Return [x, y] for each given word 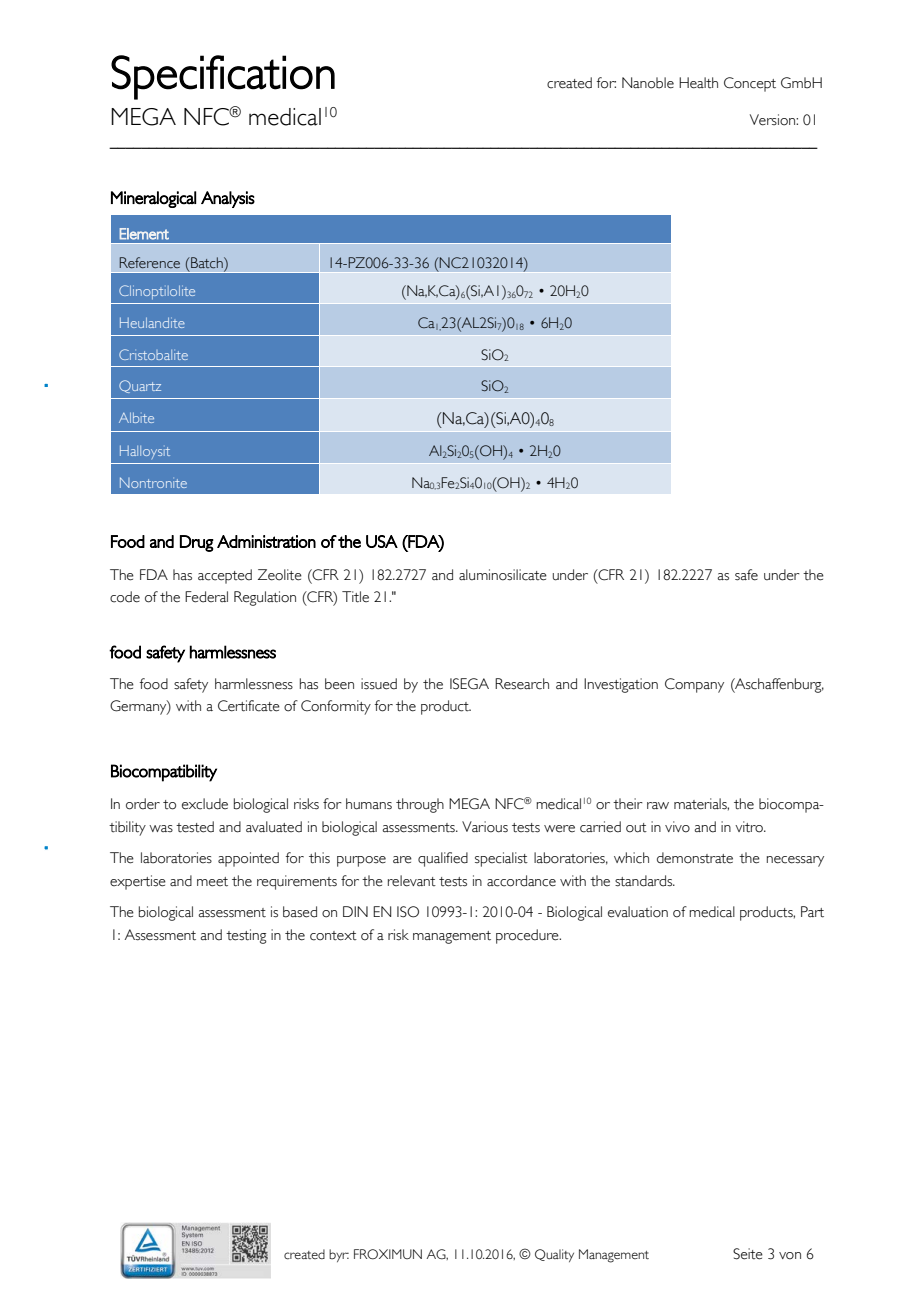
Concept [750, 84]
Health [698, 83]
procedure [528, 936]
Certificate [249, 706]
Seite [748, 1254]
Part [812, 912]
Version [773, 120]
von [790, 1256]
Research [522, 684]
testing [246, 936]
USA [382, 541]
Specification [223, 77]
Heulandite [152, 322]
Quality [554, 1255]
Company [694, 685]
